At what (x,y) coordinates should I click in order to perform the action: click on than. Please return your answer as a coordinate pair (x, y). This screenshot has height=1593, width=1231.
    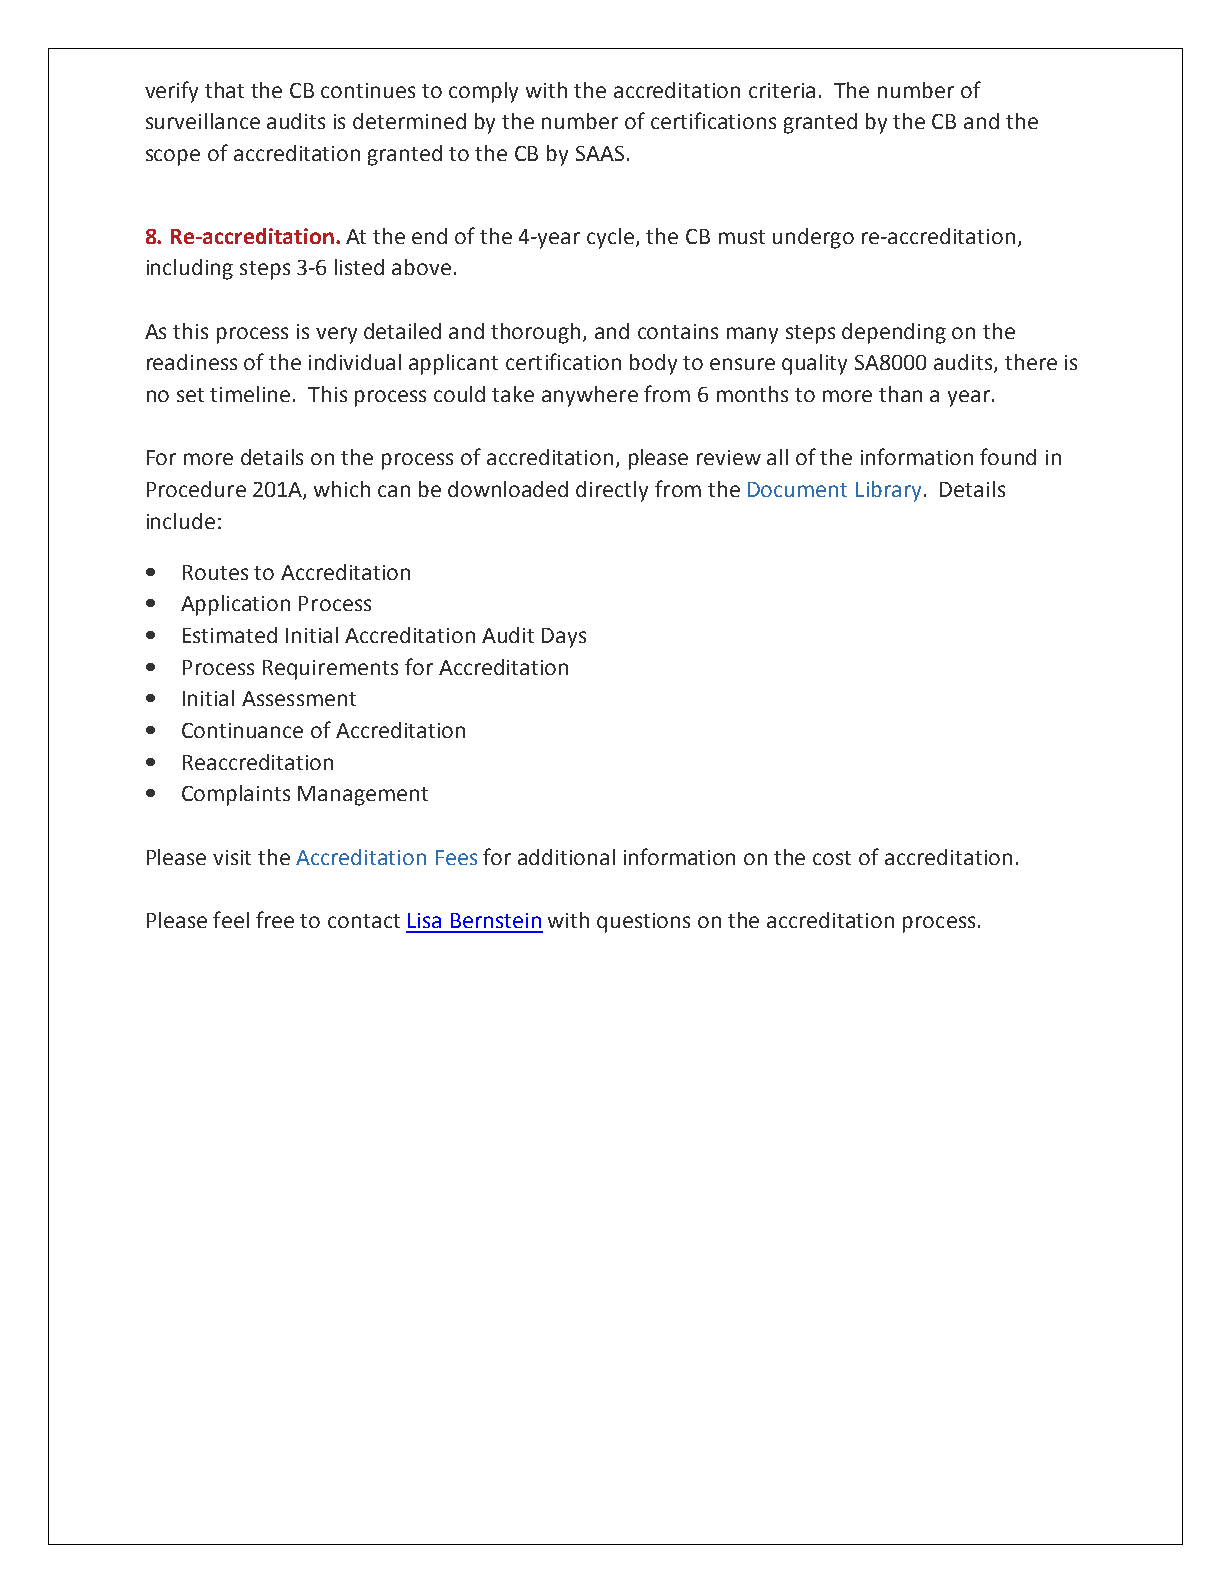
    Looking at the image, I should click on (900, 394).
